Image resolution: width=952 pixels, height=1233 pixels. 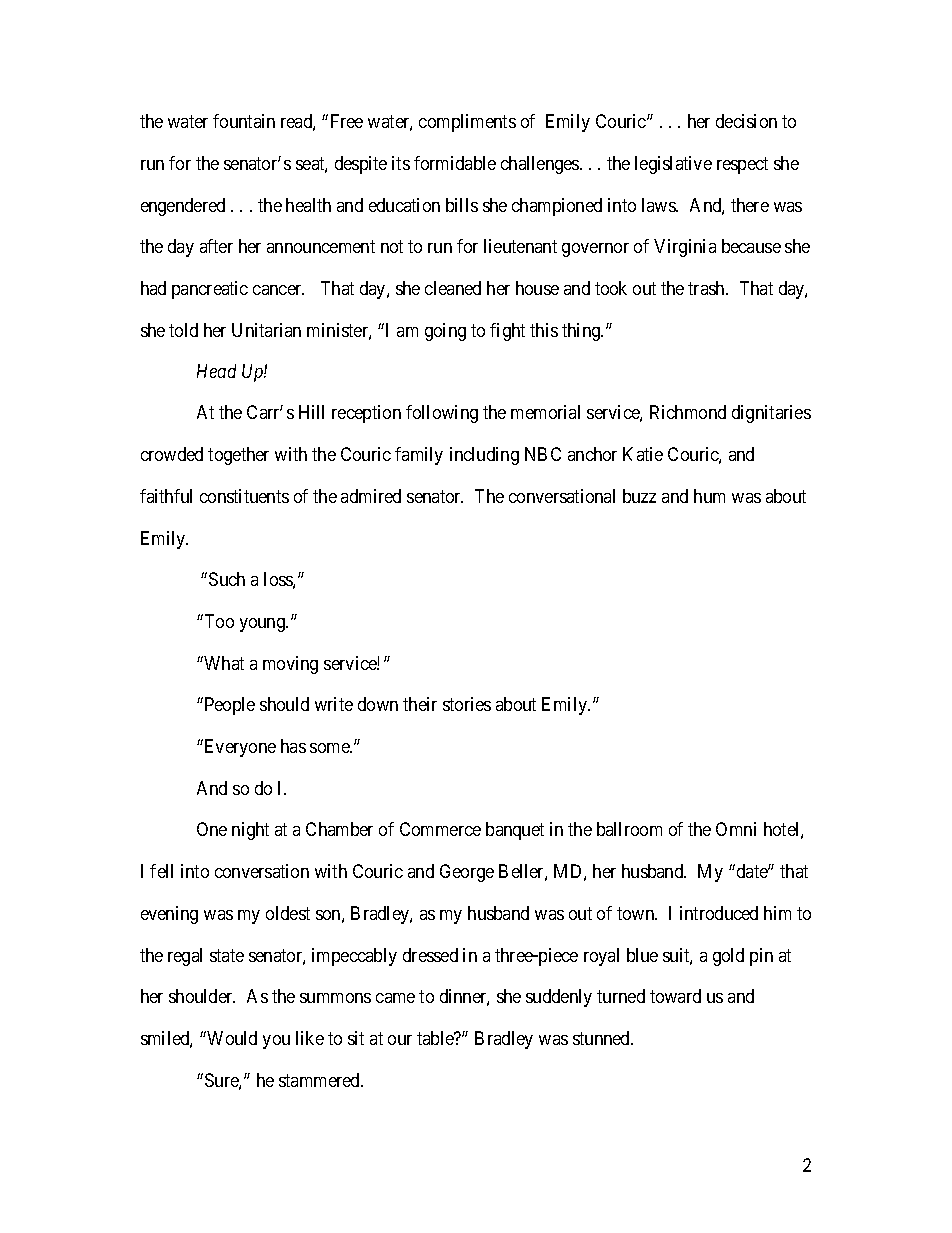 What do you see at coordinates (455, 163) in the page?
I see `formidable` at bounding box center [455, 163].
